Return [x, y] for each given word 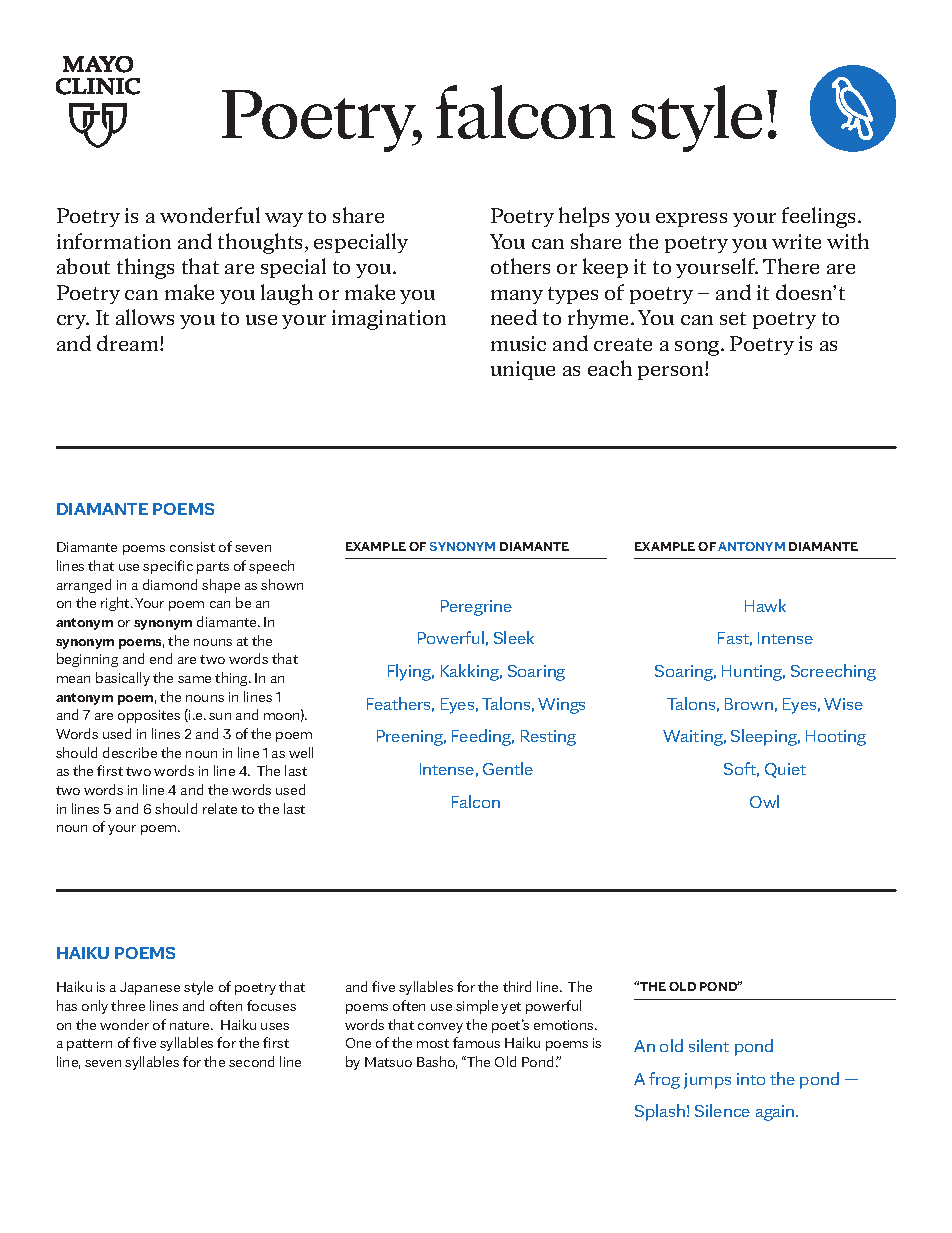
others [520, 266]
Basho [437, 1062]
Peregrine [476, 608]
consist [192, 547]
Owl [764, 801]
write [796, 241]
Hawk [765, 605]
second [251, 1061]
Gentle [508, 768]
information [114, 241]
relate [220, 808]
